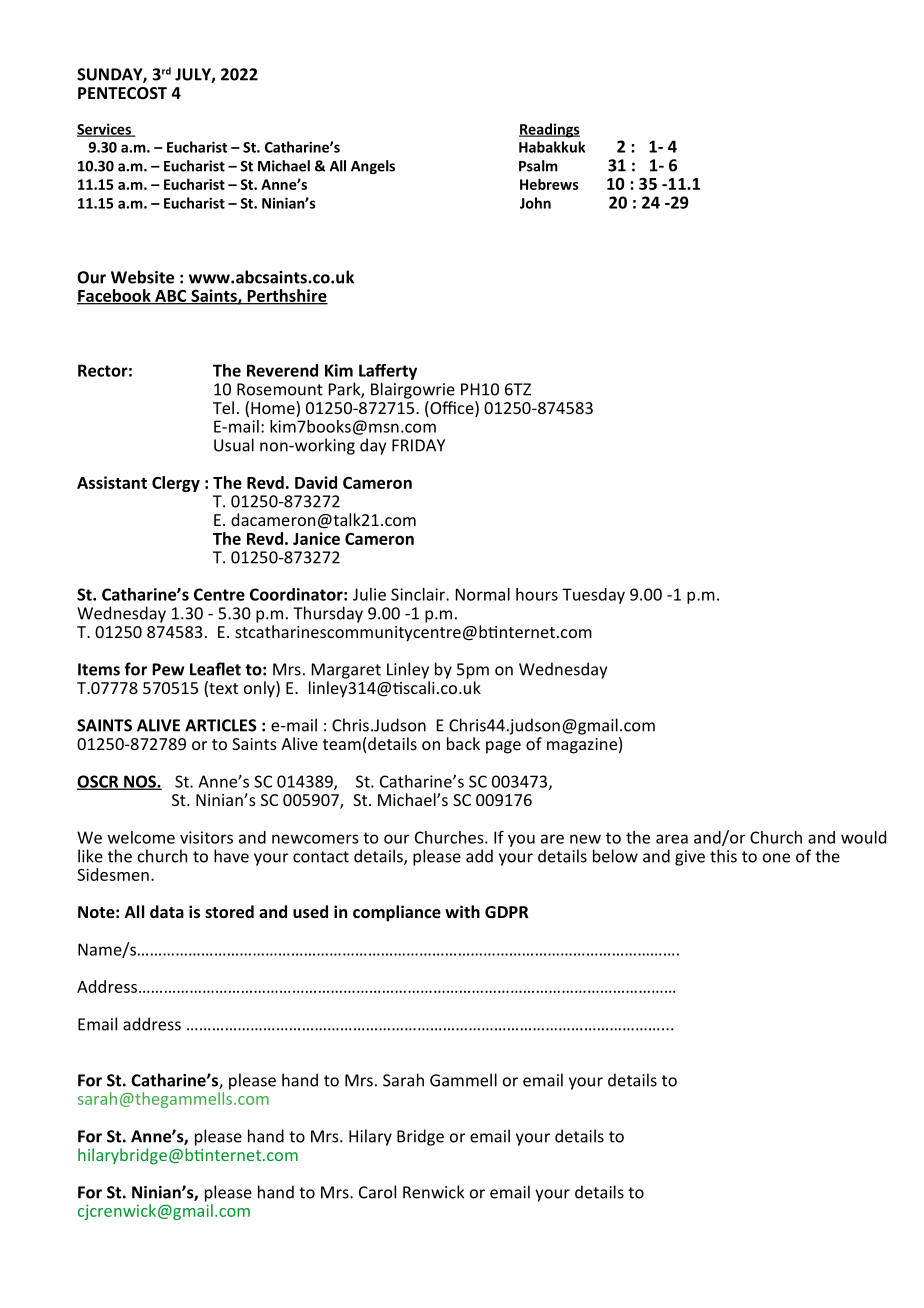 This screenshot has height=1308, width=924. I want to click on Tuesday, so click(593, 596).
